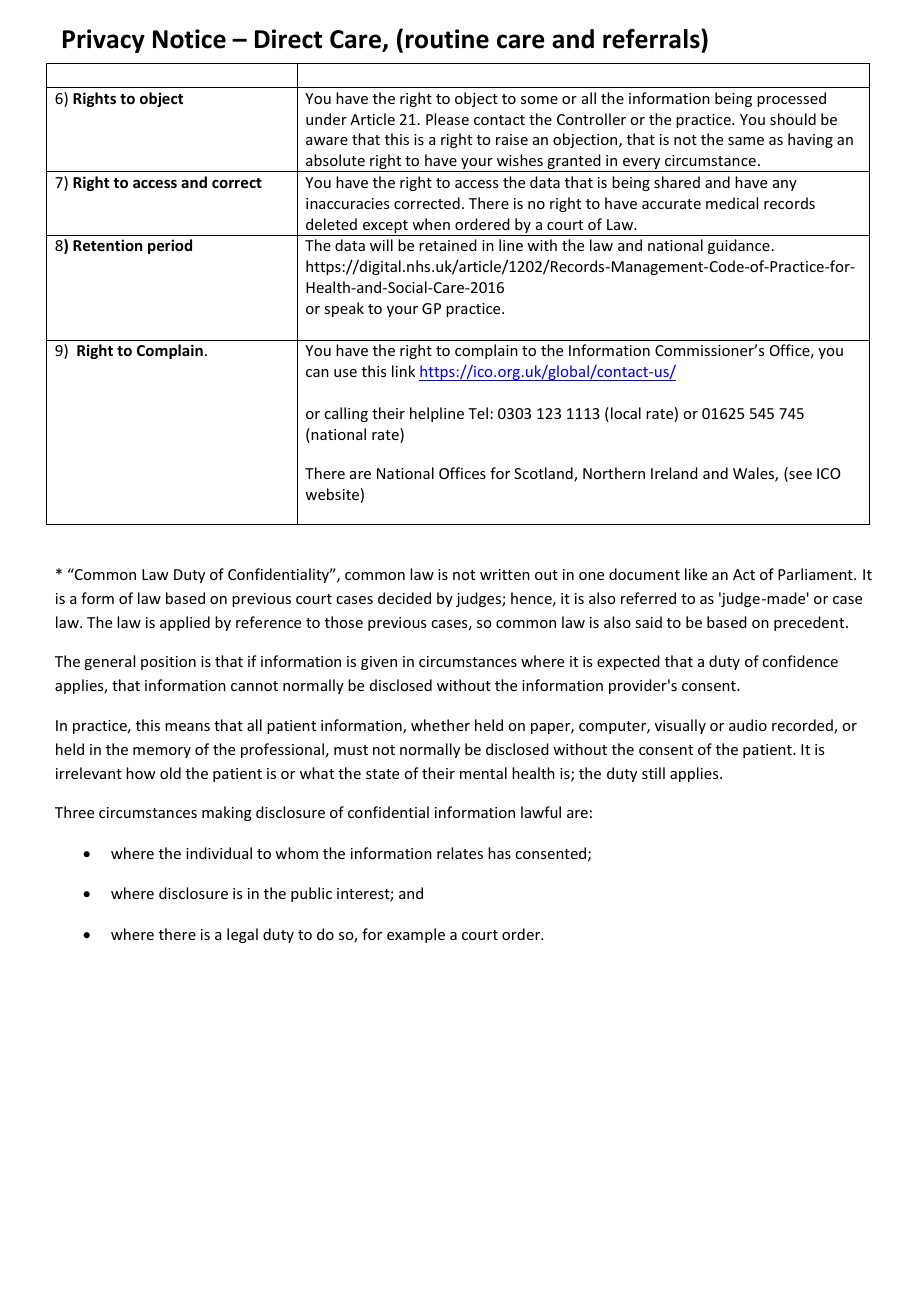 The image size is (924, 1307). I want to click on Tel, so click(478, 413).
